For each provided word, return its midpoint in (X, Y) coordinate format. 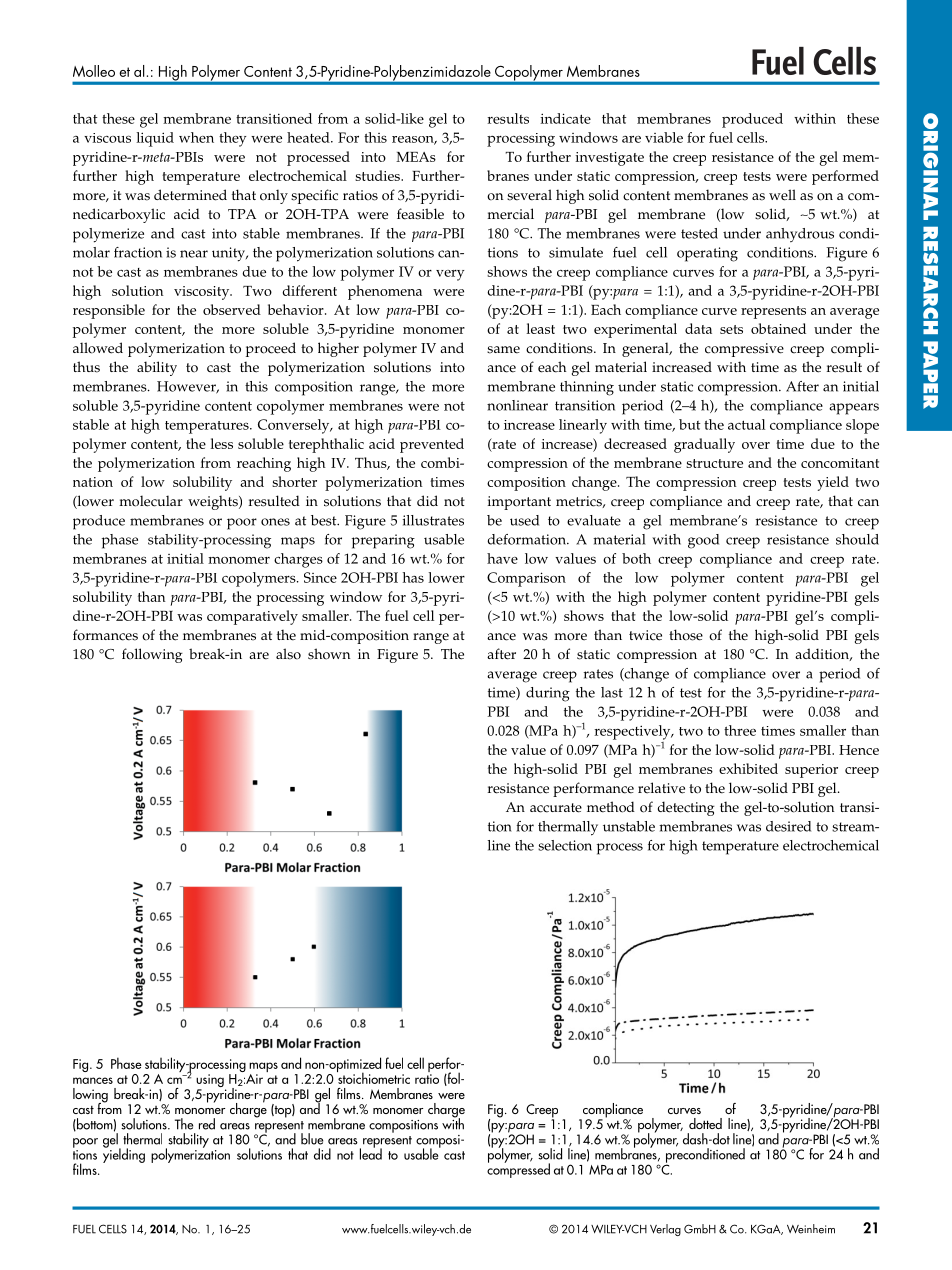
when (196, 137)
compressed (518, 1169)
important (519, 503)
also (288, 654)
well (782, 195)
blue (312, 1139)
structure (714, 463)
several (529, 195)
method (611, 807)
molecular (151, 501)
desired (788, 826)
